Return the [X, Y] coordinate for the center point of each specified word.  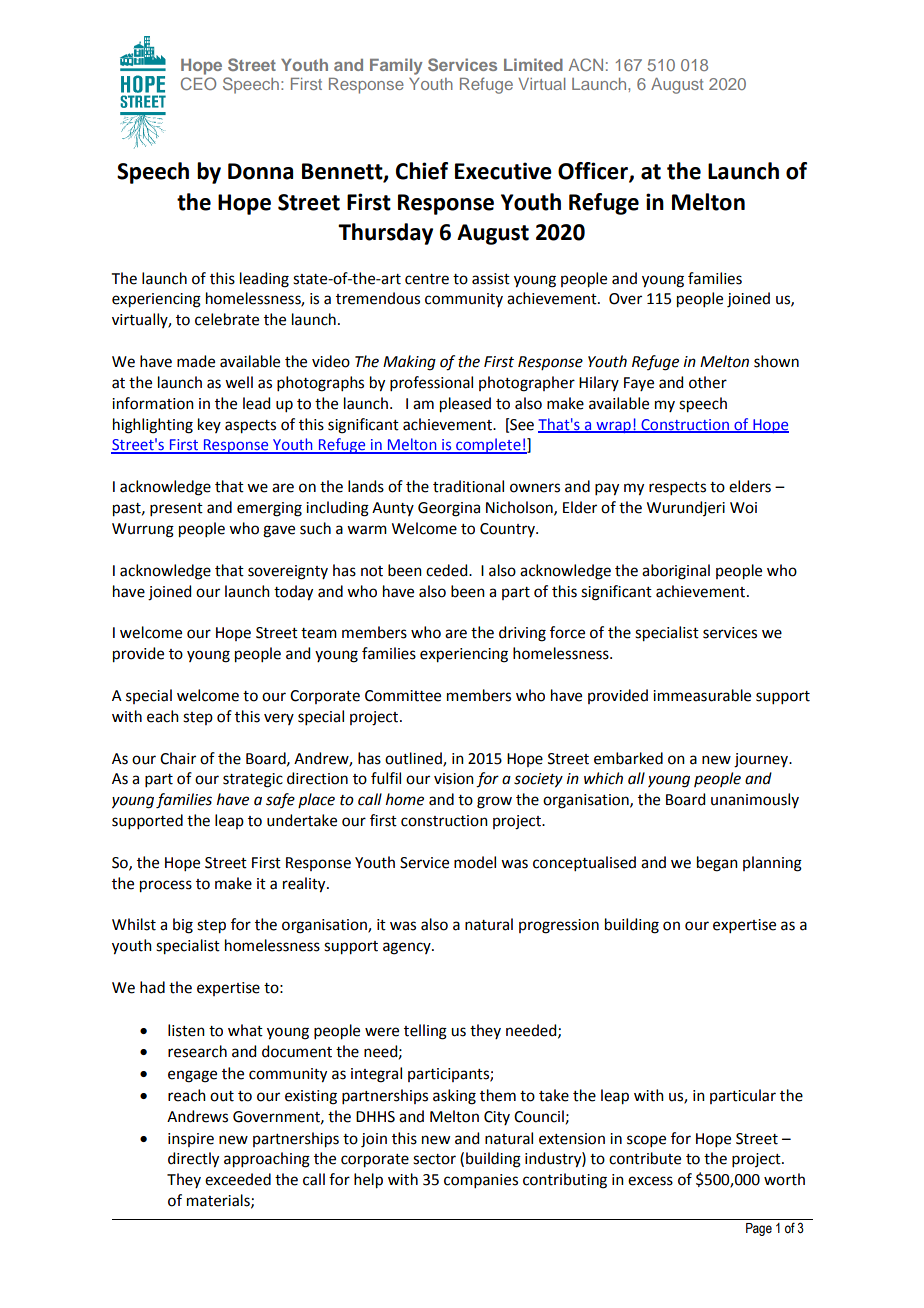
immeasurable [702, 695]
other [708, 382]
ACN [586, 64]
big [183, 926]
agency [408, 948]
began [717, 864]
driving [522, 634]
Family [396, 66]
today [293, 593]
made [196, 361]
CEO [198, 83]
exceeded [238, 1179]
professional [431, 383]
